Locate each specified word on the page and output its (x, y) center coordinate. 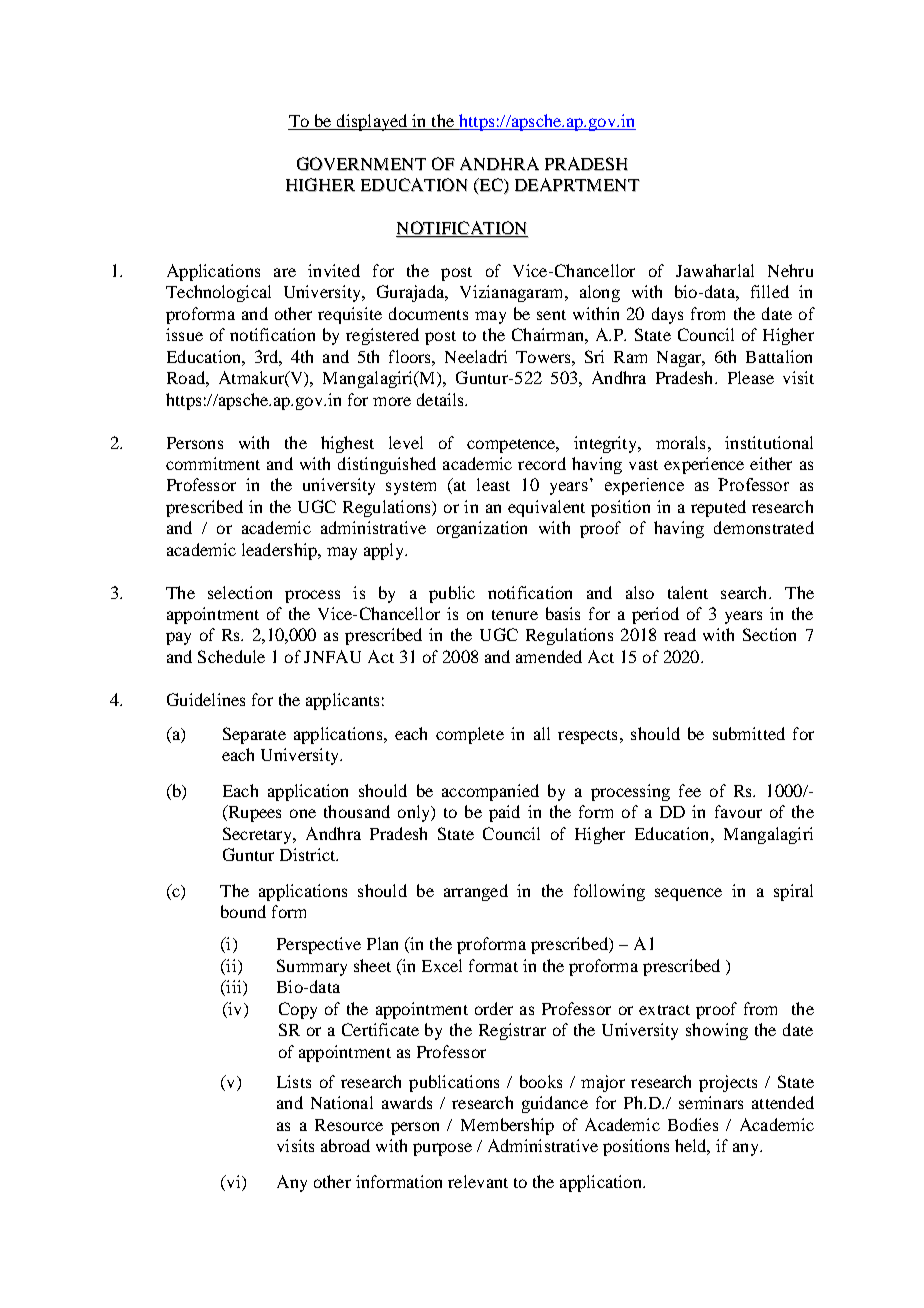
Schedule (231, 656)
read (680, 634)
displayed (372, 122)
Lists (294, 1081)
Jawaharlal (715, 270)
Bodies (693, 1124)
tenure (515, 615)
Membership (507, 1126)
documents (428, 313)
